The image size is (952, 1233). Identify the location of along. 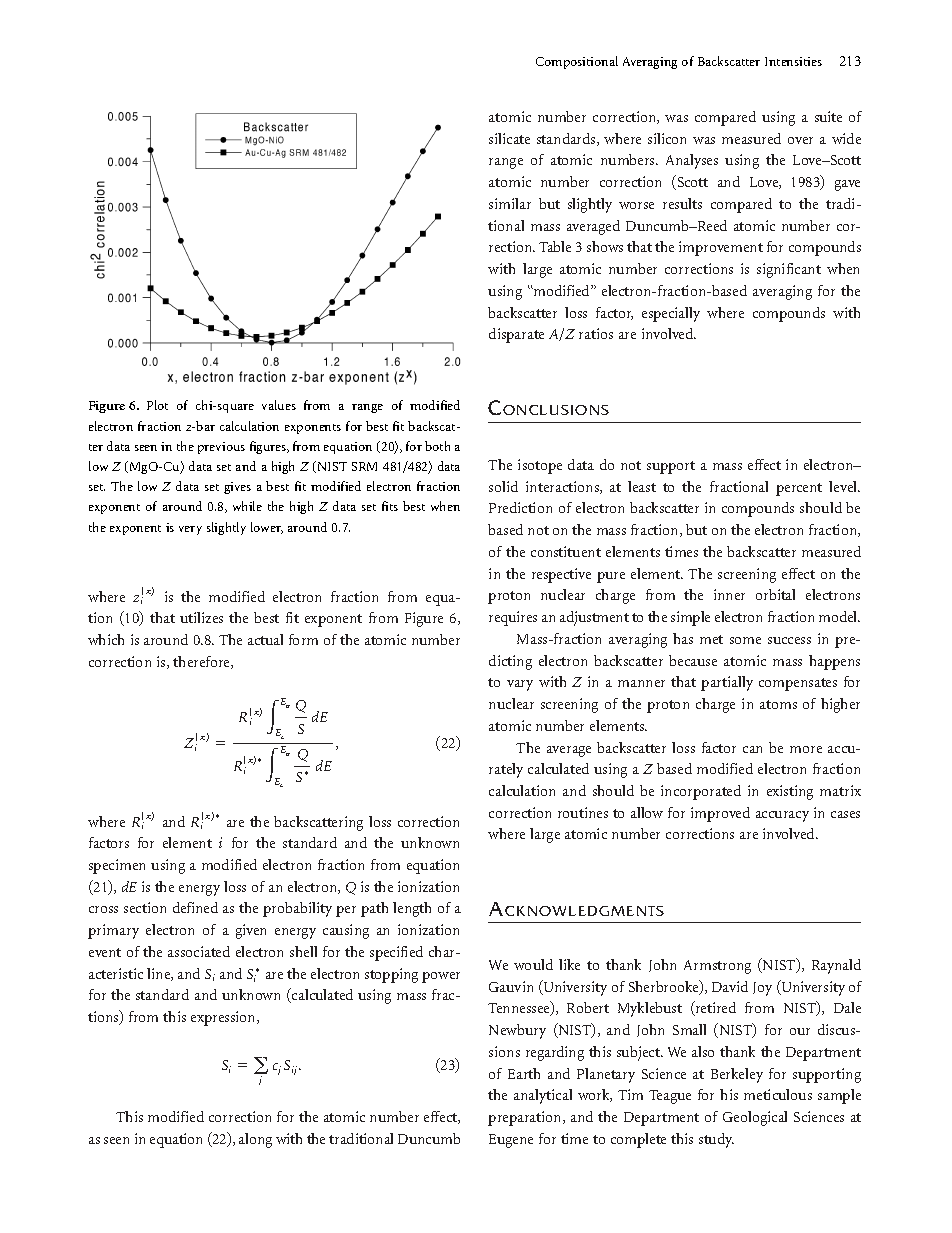
(255, 1140).
